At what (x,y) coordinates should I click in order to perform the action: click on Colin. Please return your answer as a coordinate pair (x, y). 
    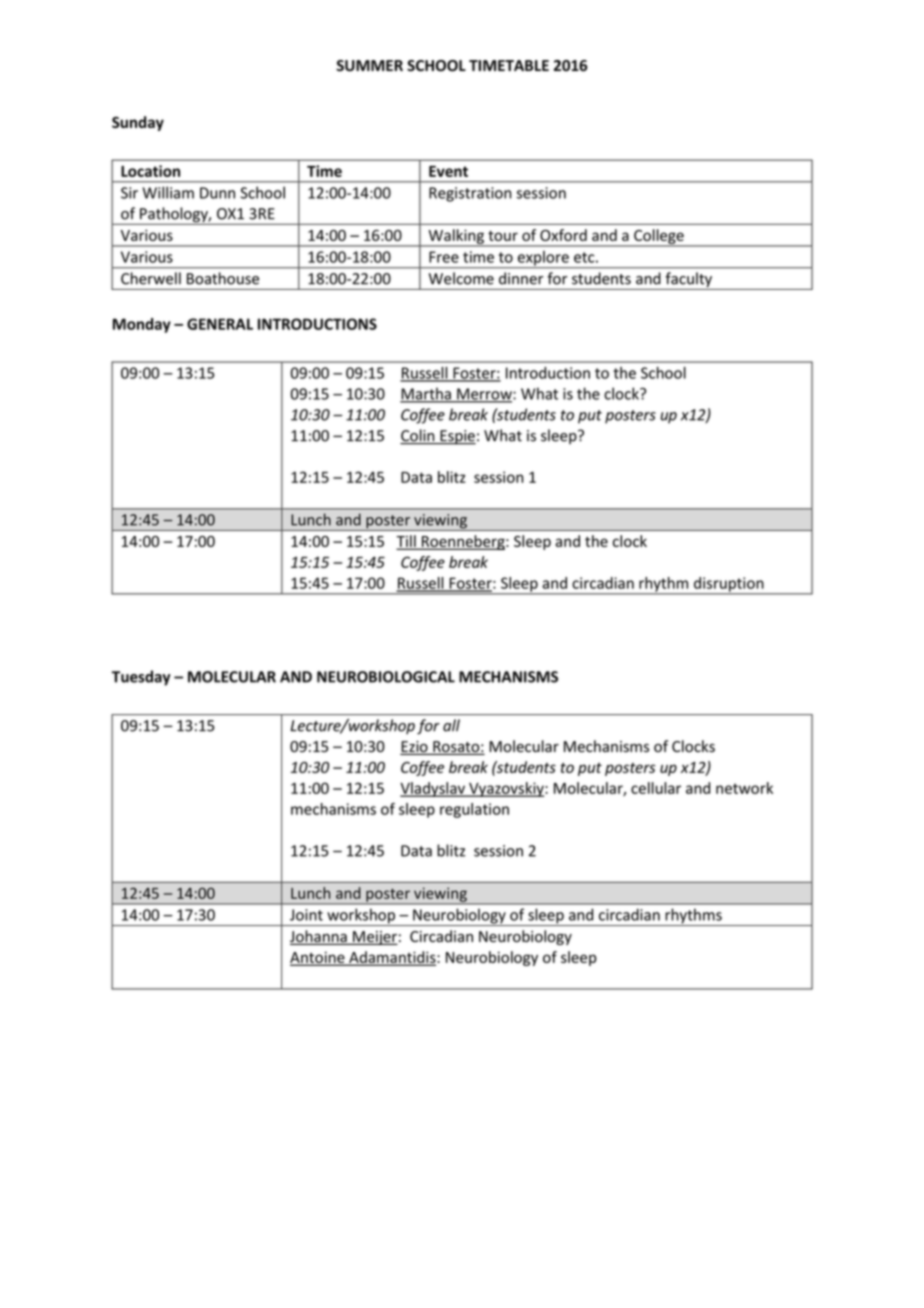
    Looking at the image, I should click on (418, 436).
